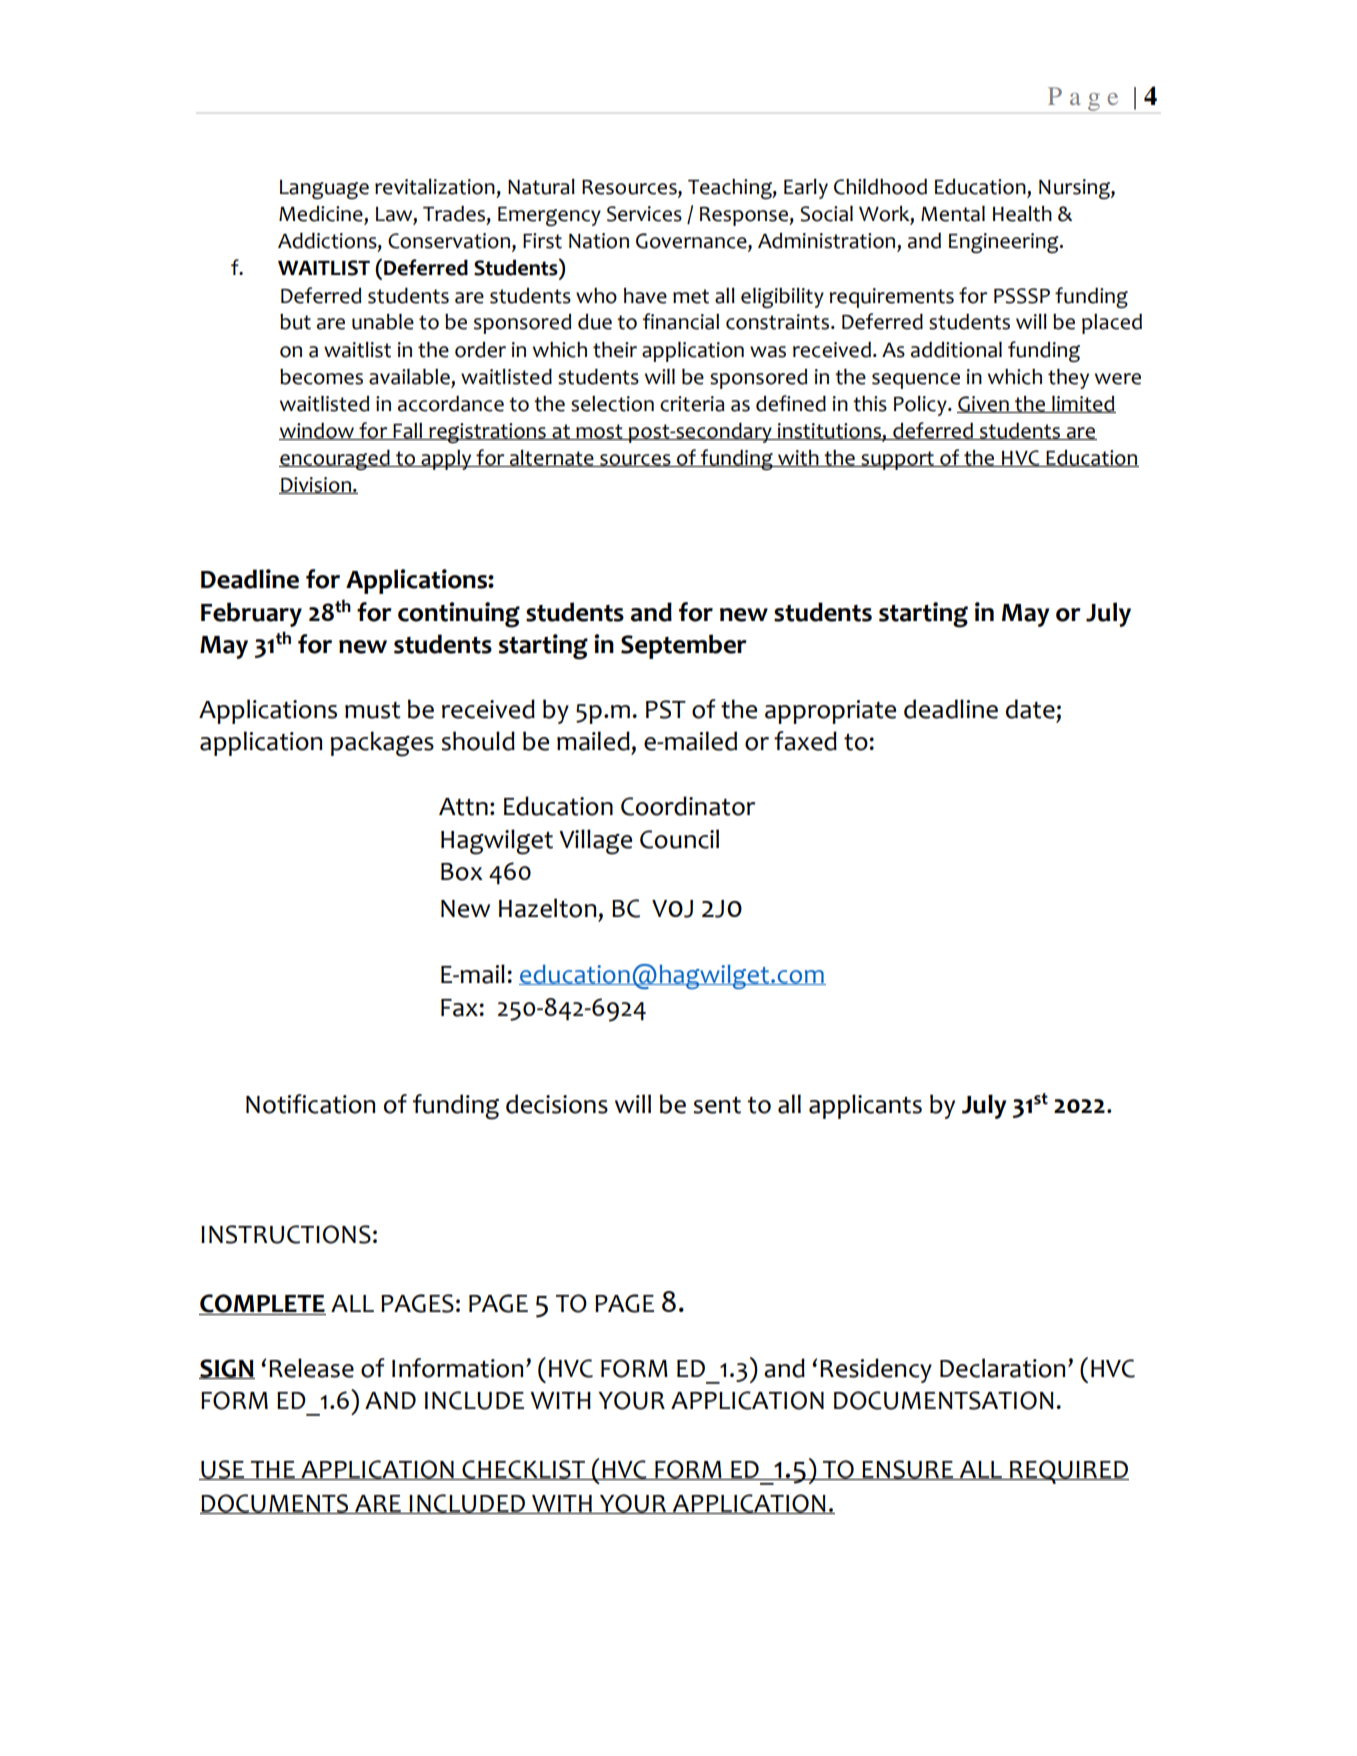 The width and height of the image is (1357, 1756). I want to click on Services, so click(644, 214).
